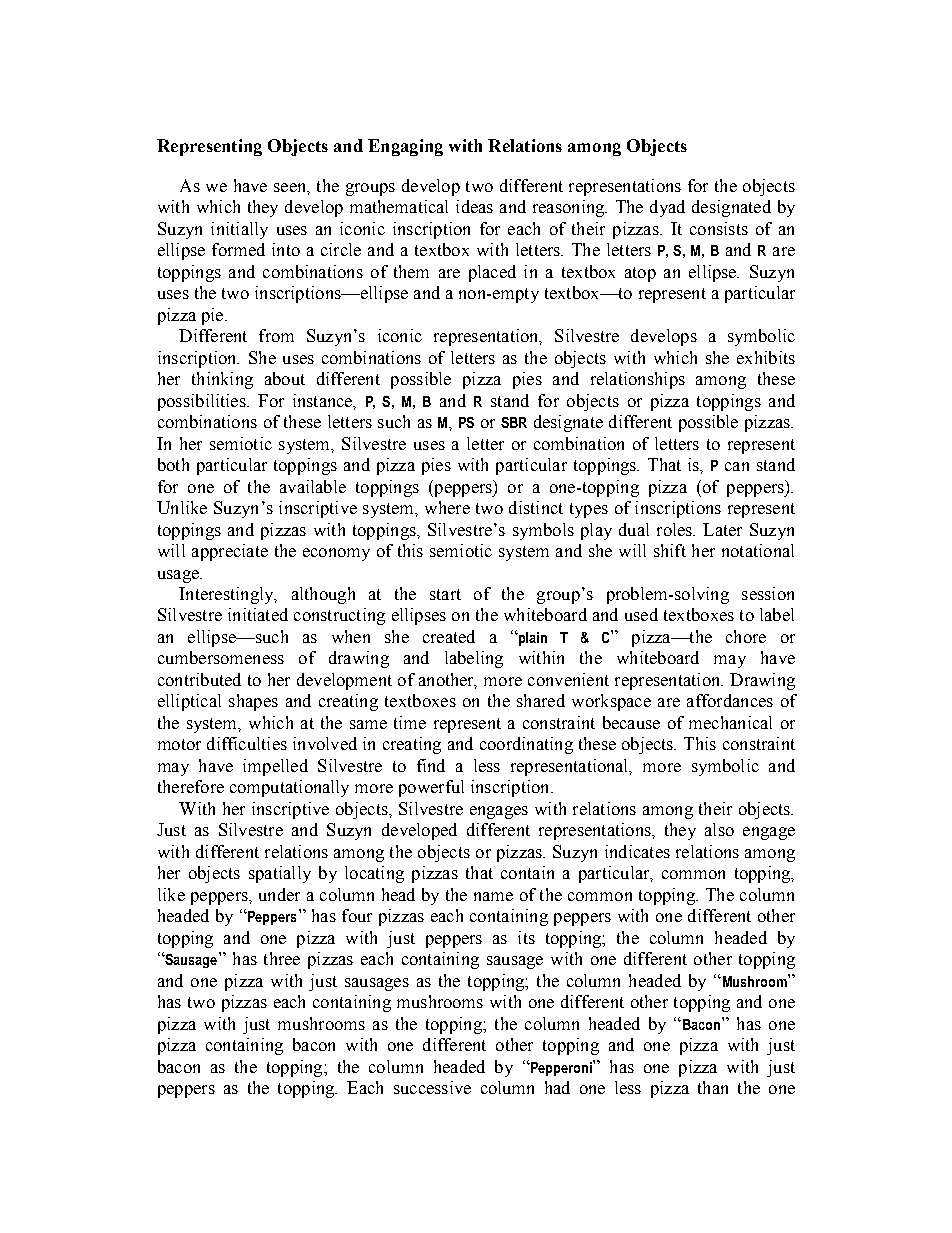 The height and width of the screenshot is (1233, 952). Describe the element at coordinates (276, 335) in the screenshot. I see `from` at that location.
